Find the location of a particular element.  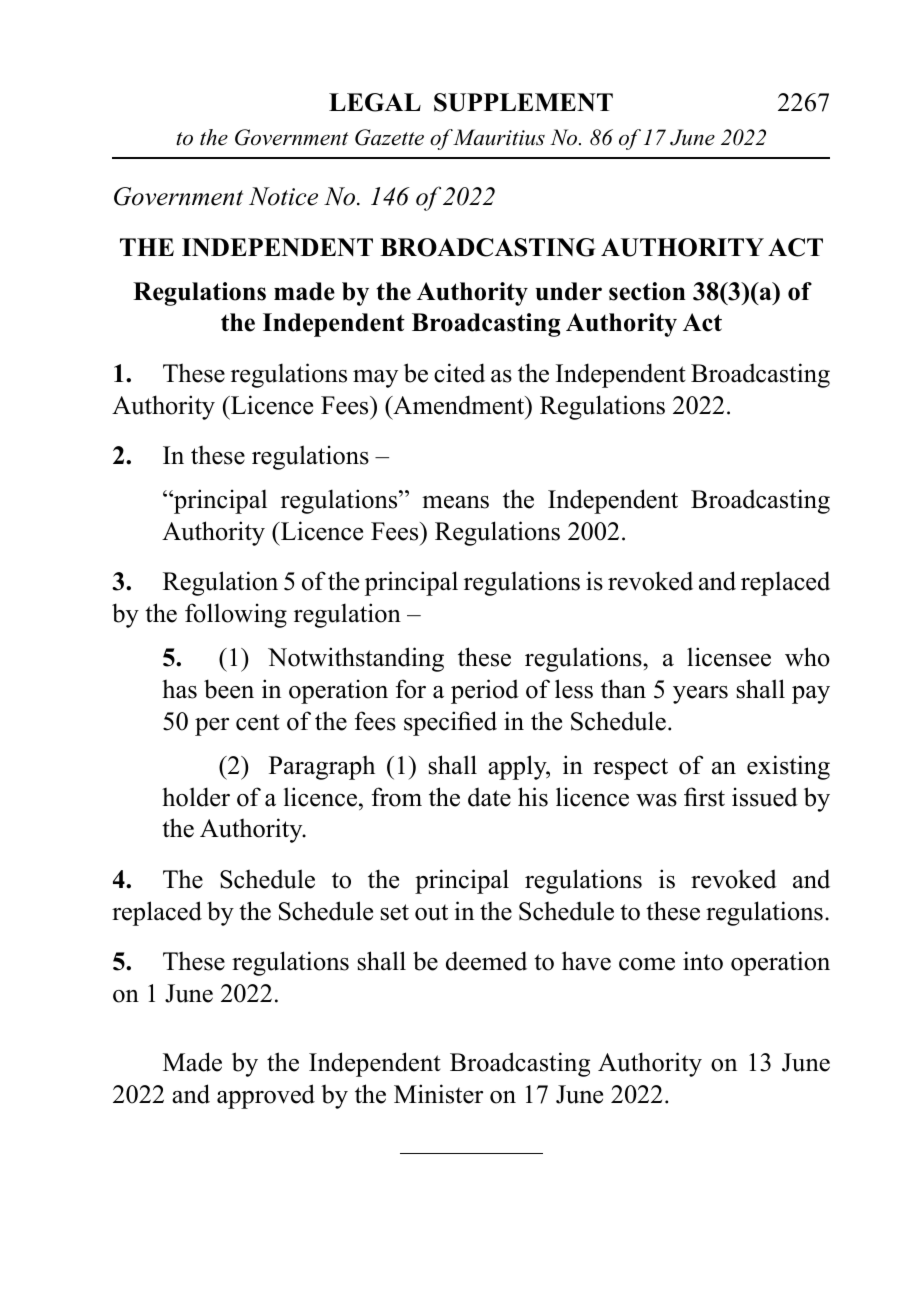

into is located at coordinates (703, 961).
